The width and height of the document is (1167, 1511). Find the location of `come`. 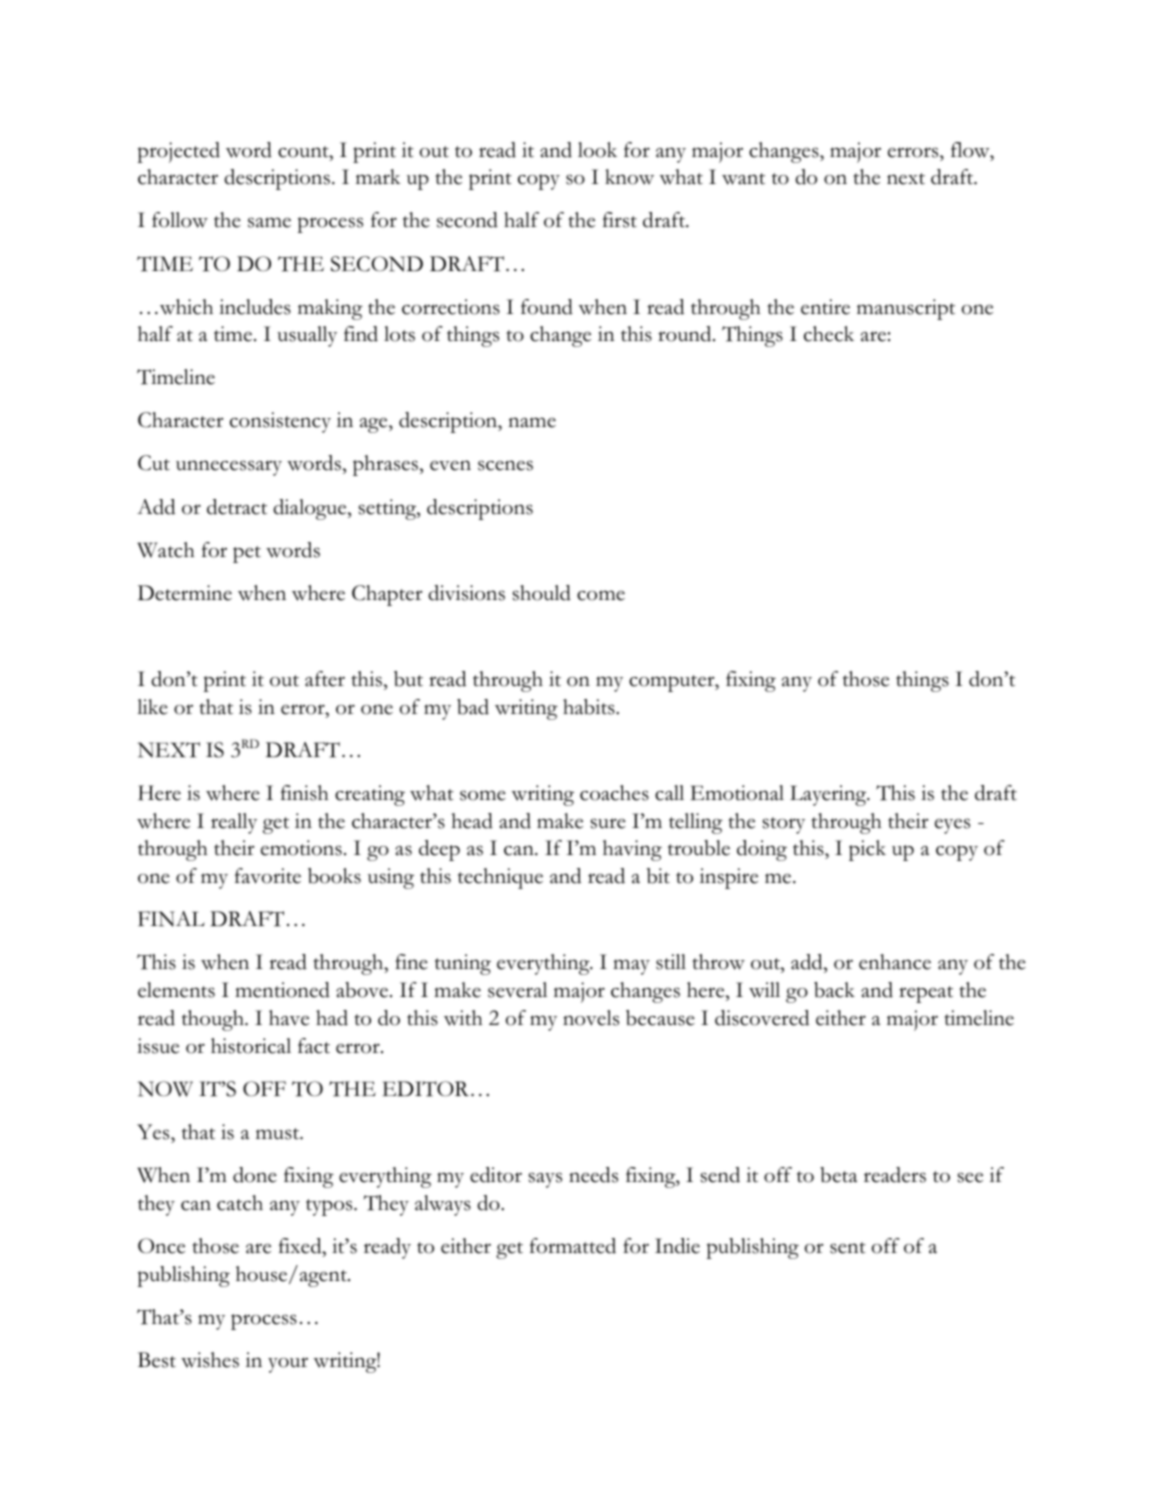

come is located at coordinates (601, 595).
